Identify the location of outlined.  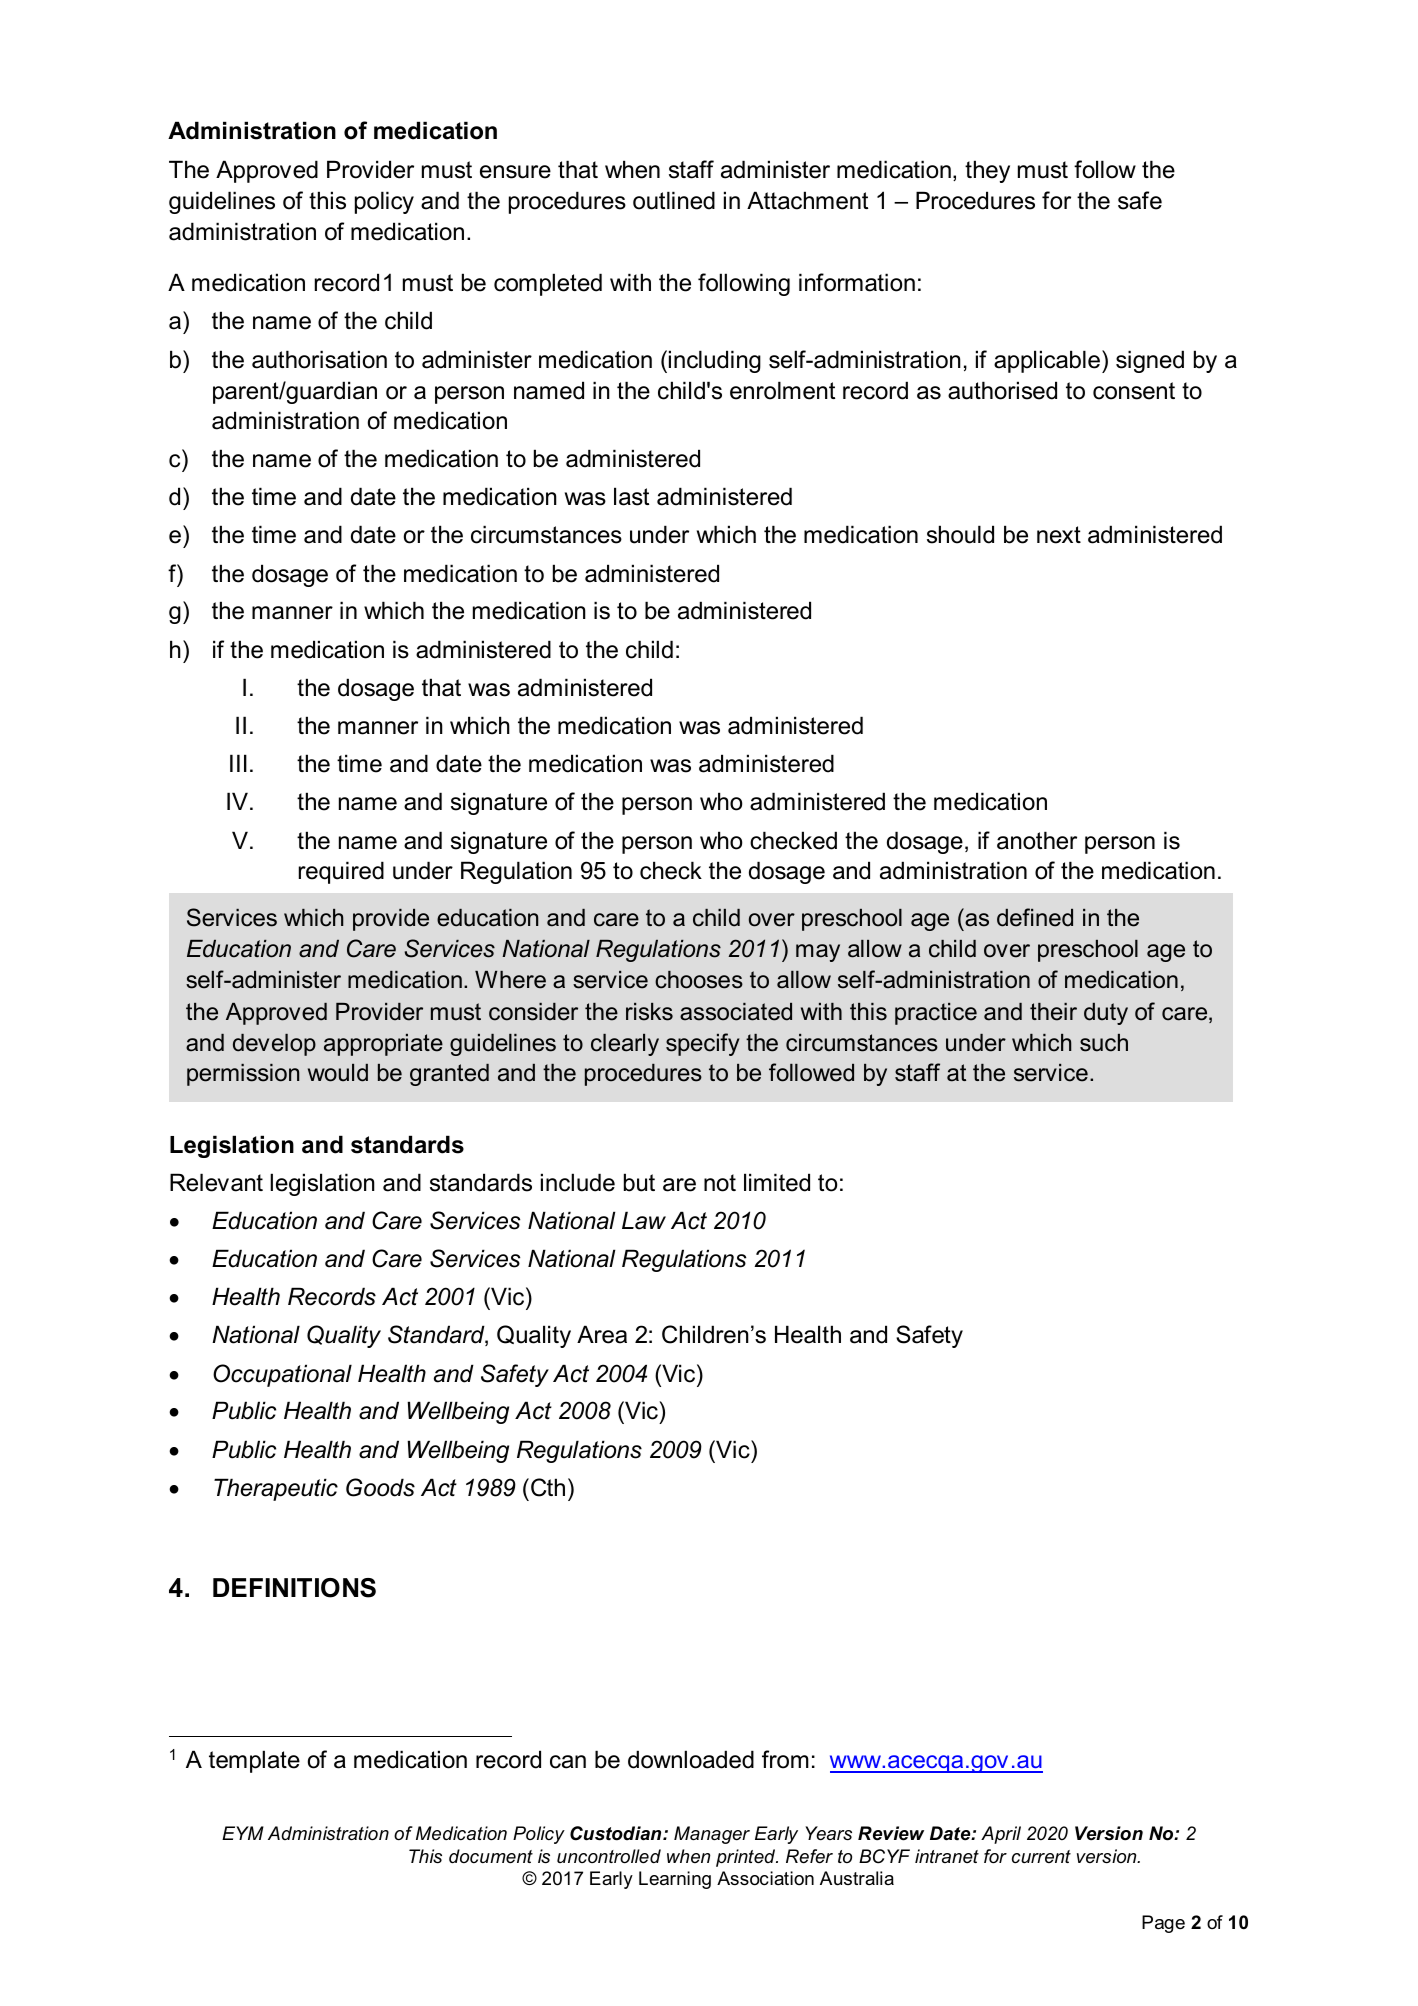
(674, 200).
